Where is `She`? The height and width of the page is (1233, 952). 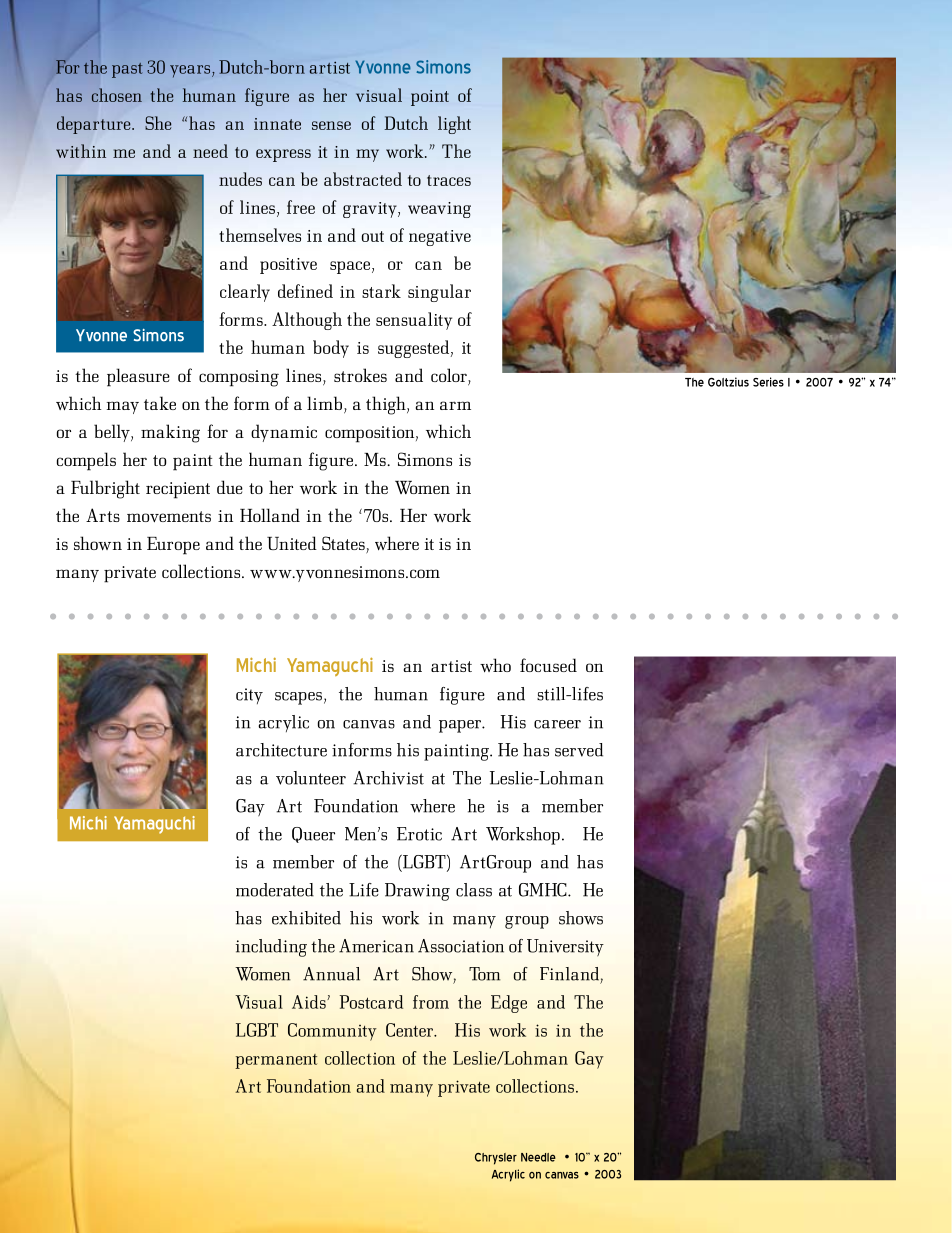
She is located at coordinates (158, 123).
